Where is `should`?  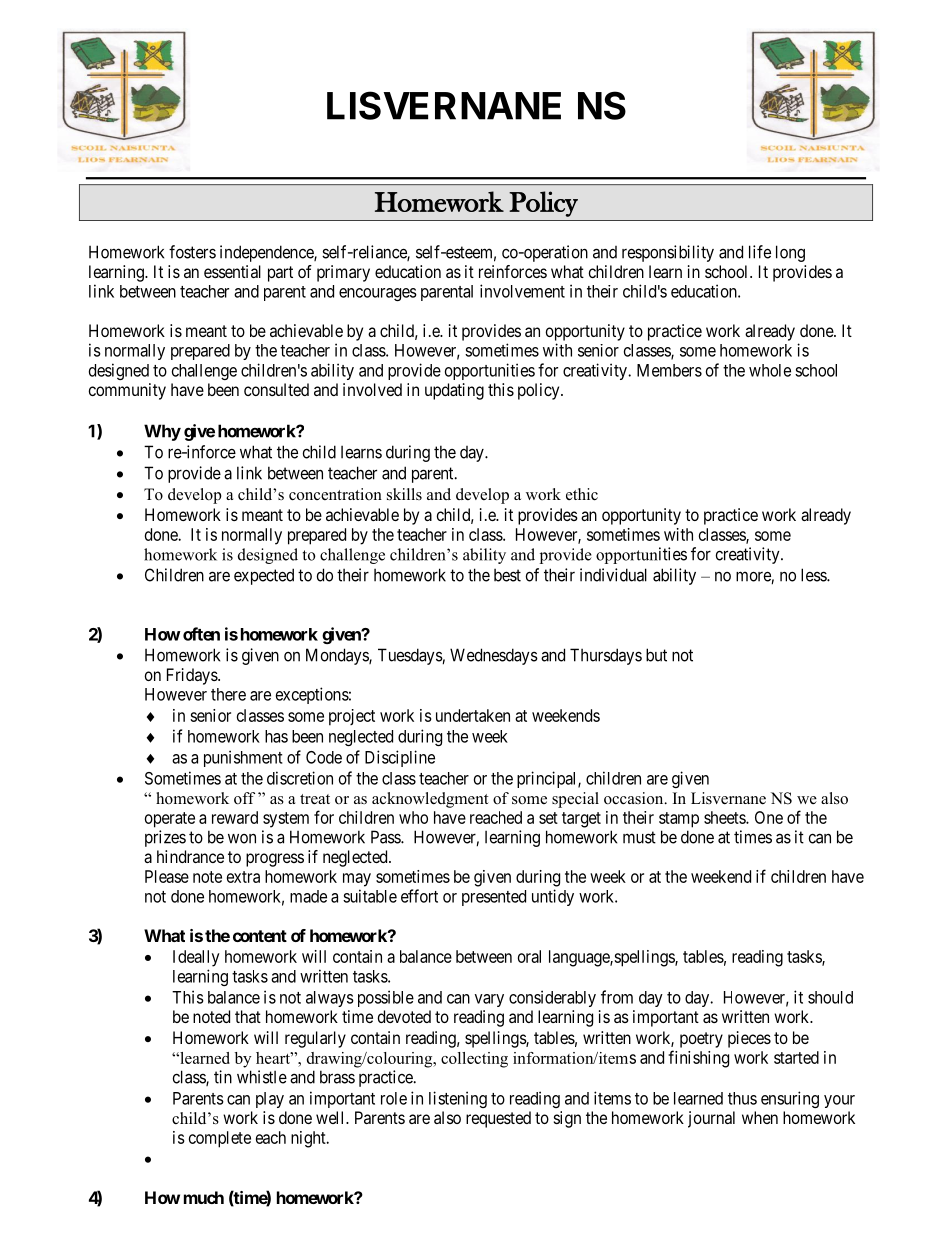 should is located at coordinates (830, 997).
